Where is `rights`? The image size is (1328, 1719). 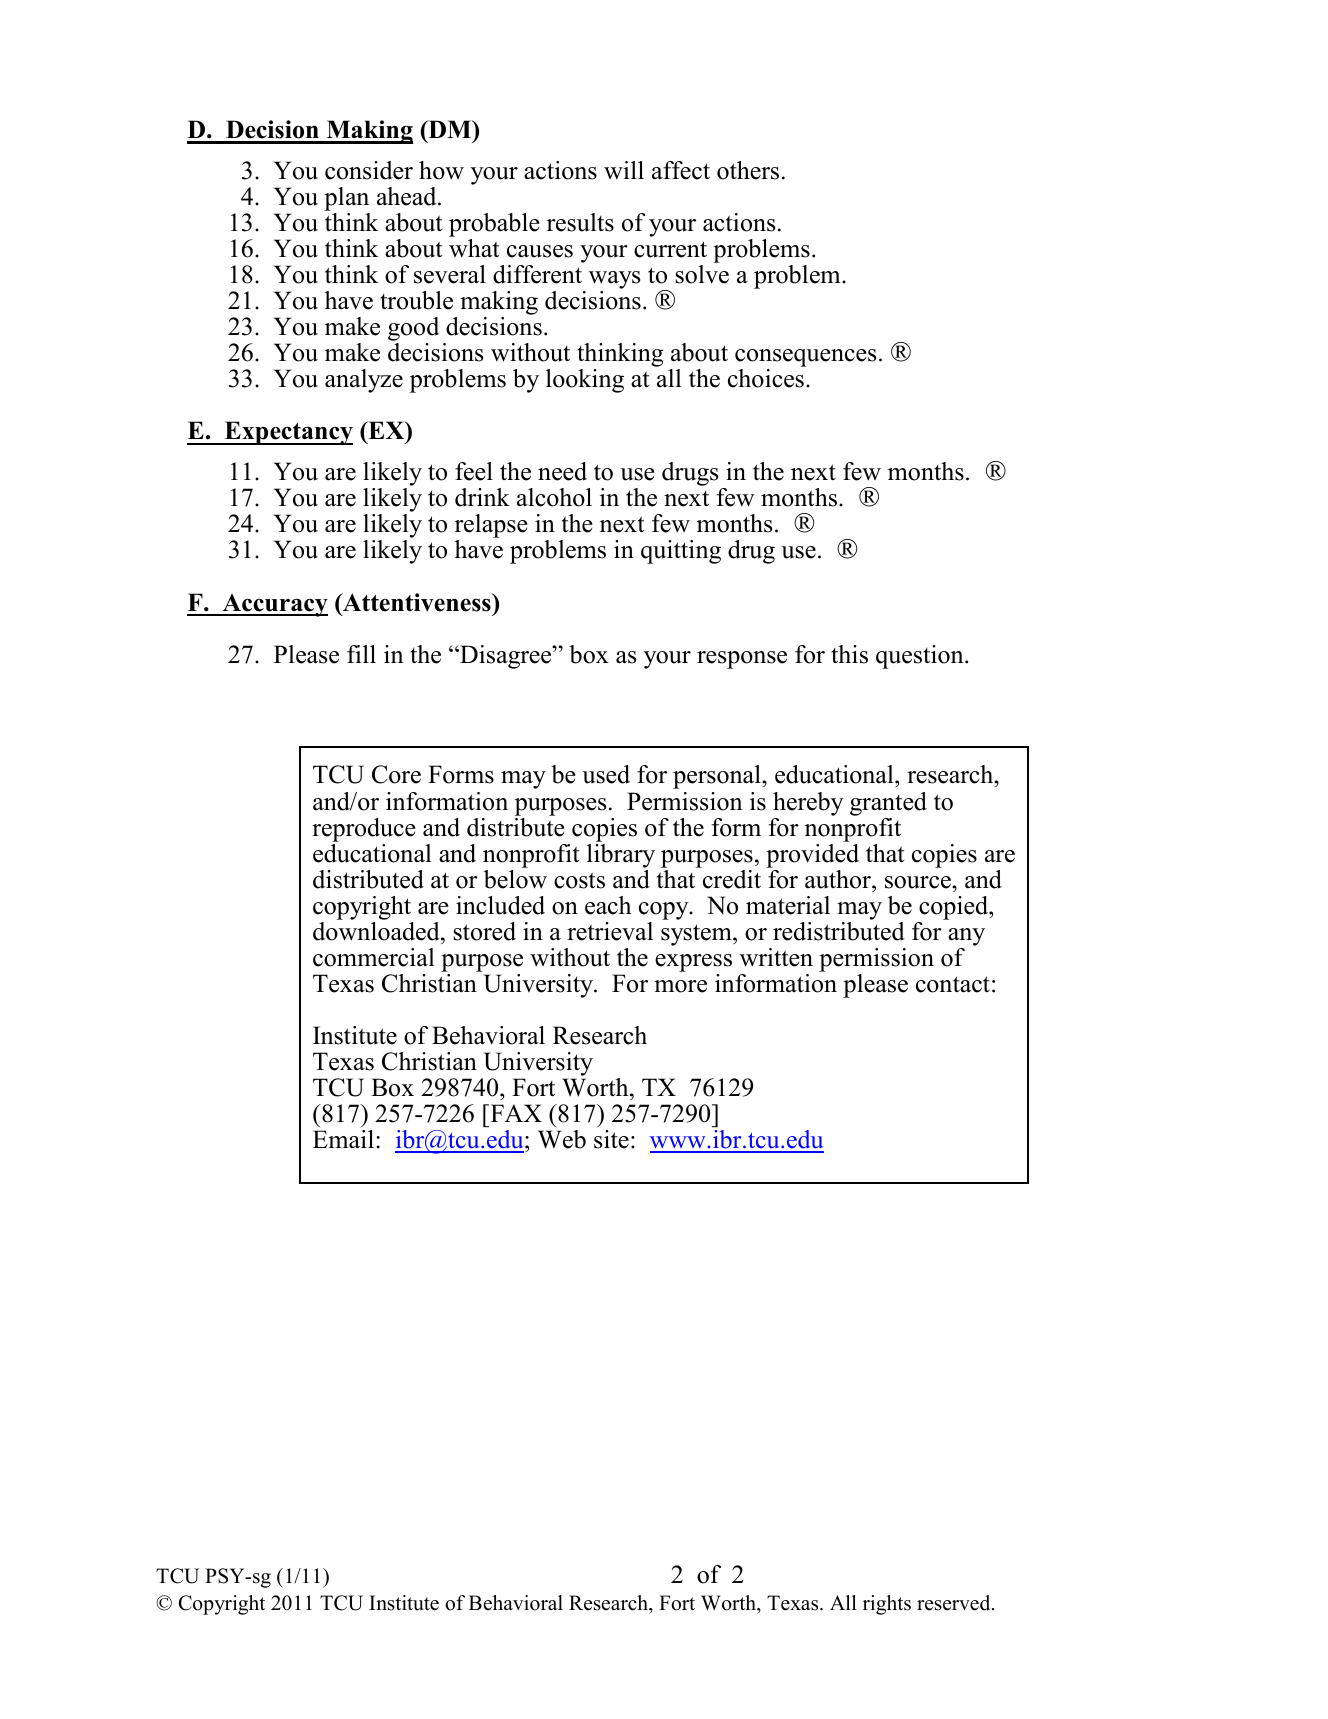
rights is located at coordinates (887, 1605).
